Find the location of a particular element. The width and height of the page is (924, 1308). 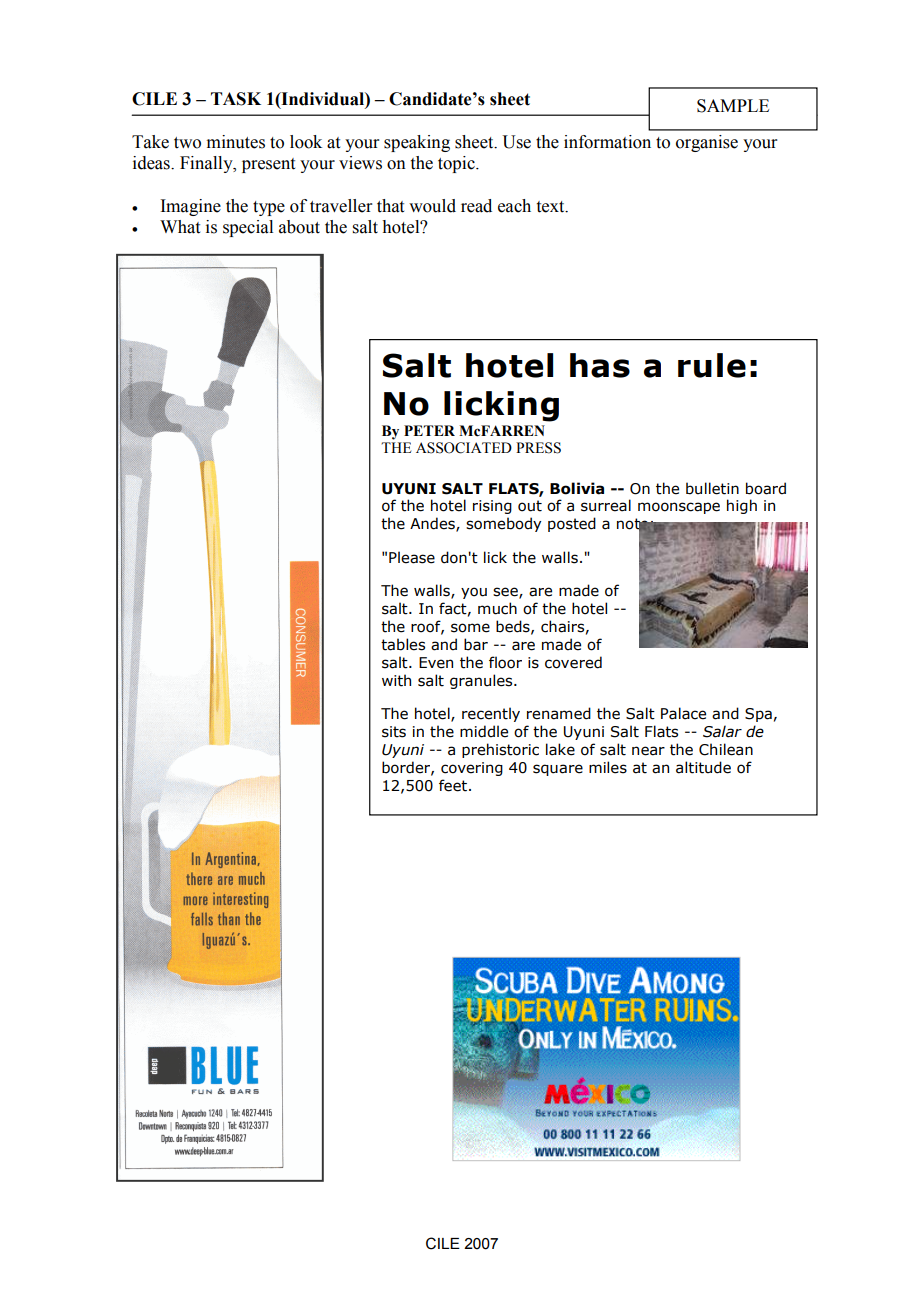

covering is located at coordinates (472, 769).
